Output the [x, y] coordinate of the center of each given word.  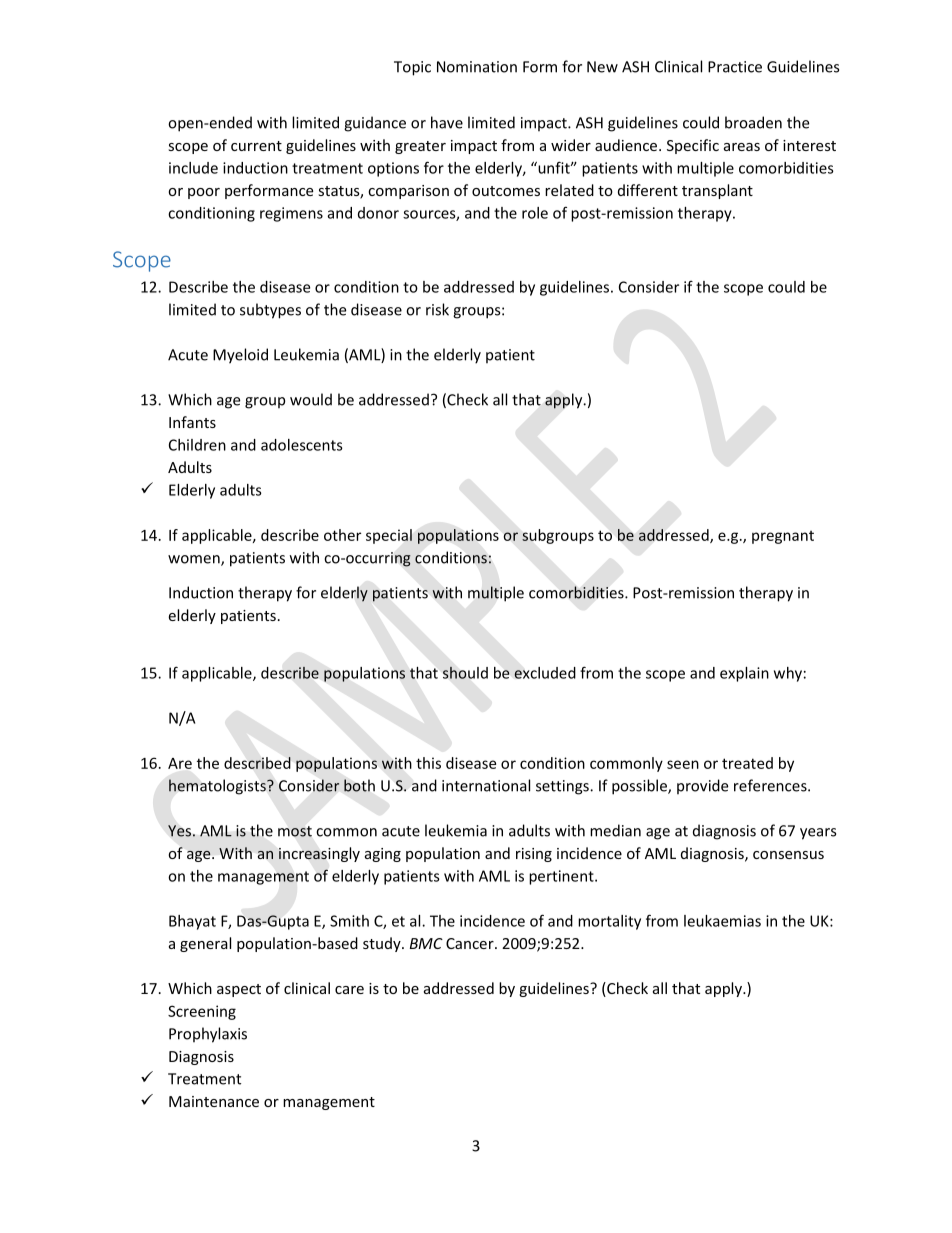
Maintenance [214, 1101]
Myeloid [240, 356]
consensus [788, 855]
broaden [753, 122]
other [342, 535]
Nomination [477, 67]
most [295, 831]
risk [437, 309]
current [256, 146]
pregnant [783, 537]
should [465, 672]
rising [534, 855]
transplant [717, 191]
